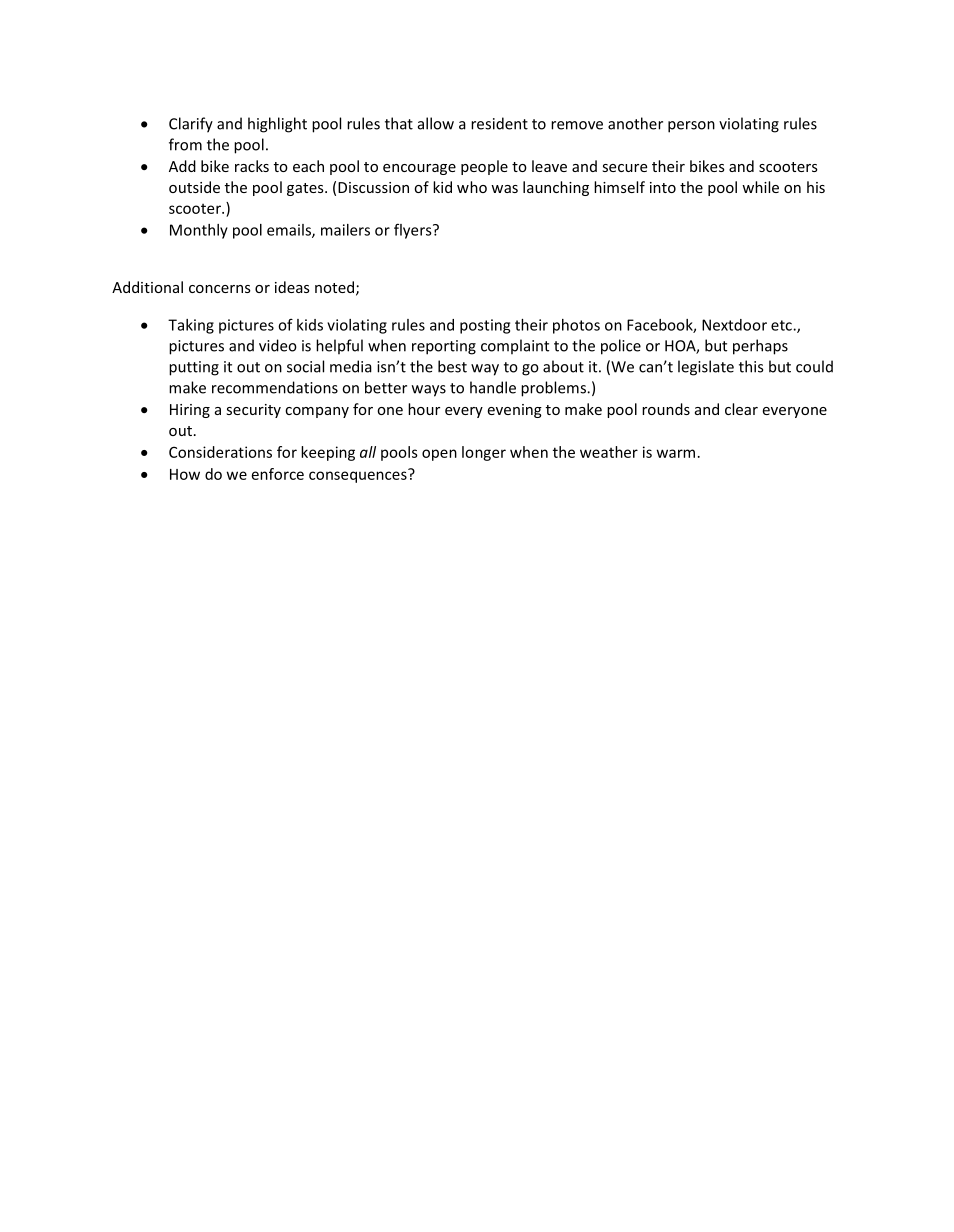 This document has width=954, height=1232. Describe the element at coordinates (253, 411) in the document. I see `security` at that location.
